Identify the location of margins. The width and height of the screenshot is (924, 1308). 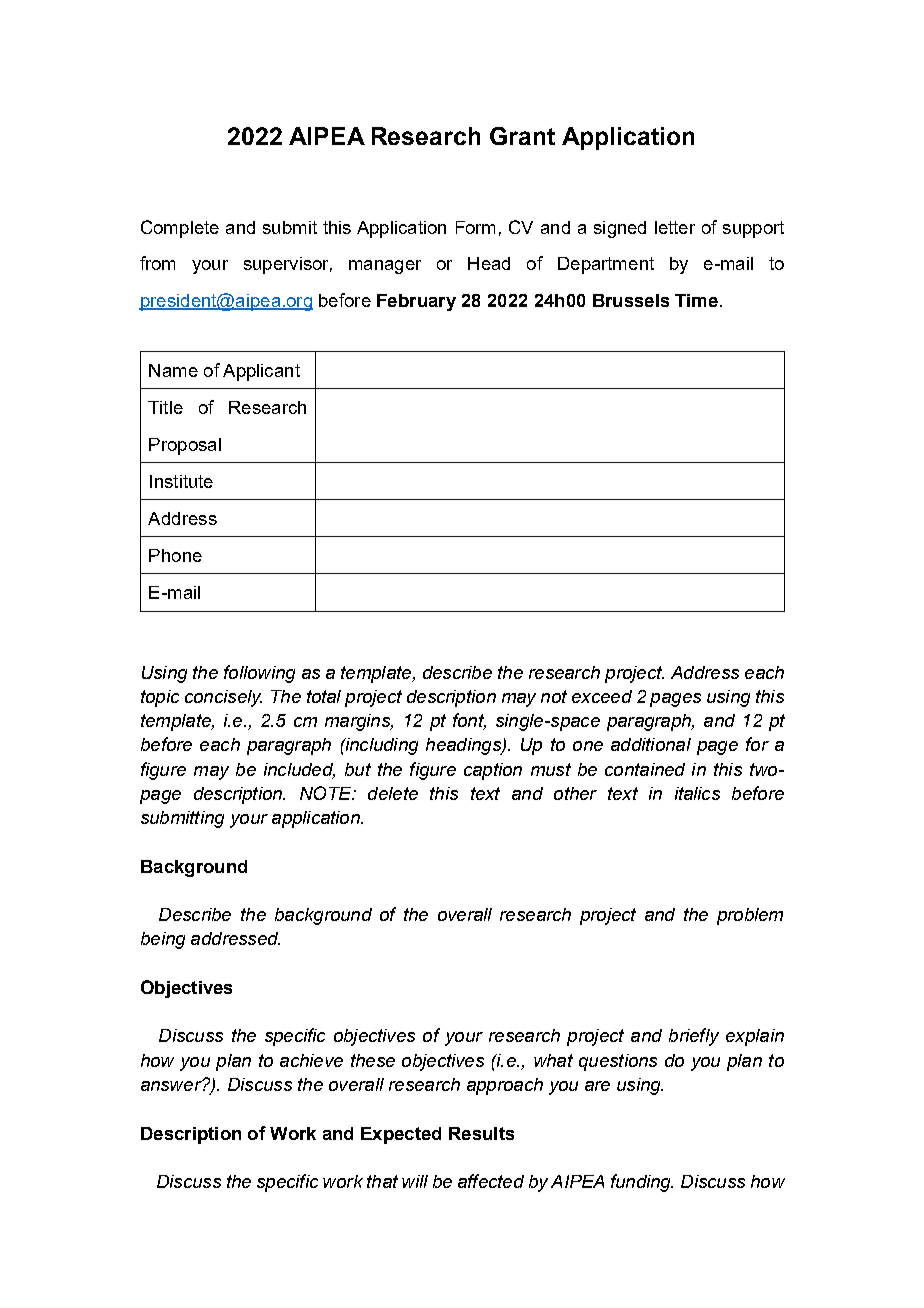
(358, 722).
